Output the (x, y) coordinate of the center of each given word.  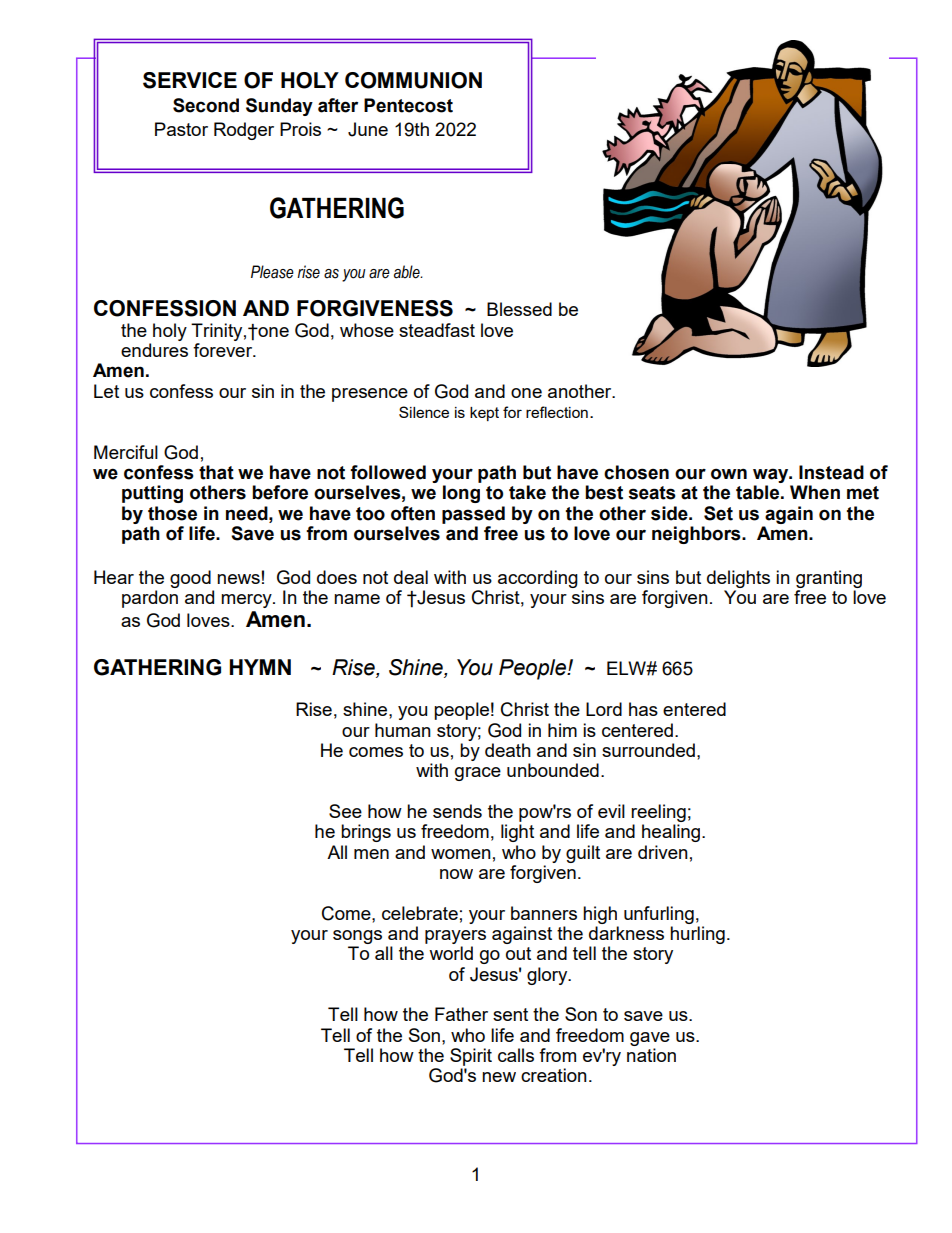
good (190, 579)
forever (224, 350)
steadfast (437, 330)
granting (829, 579)
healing (672, 833)
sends (457, 811)
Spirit (471, 1057)
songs (357, 937)
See (345, 811)
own (729, 474)
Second (206, 105)
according (538, 579)
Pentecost (408, 105)
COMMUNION (413, 80)
